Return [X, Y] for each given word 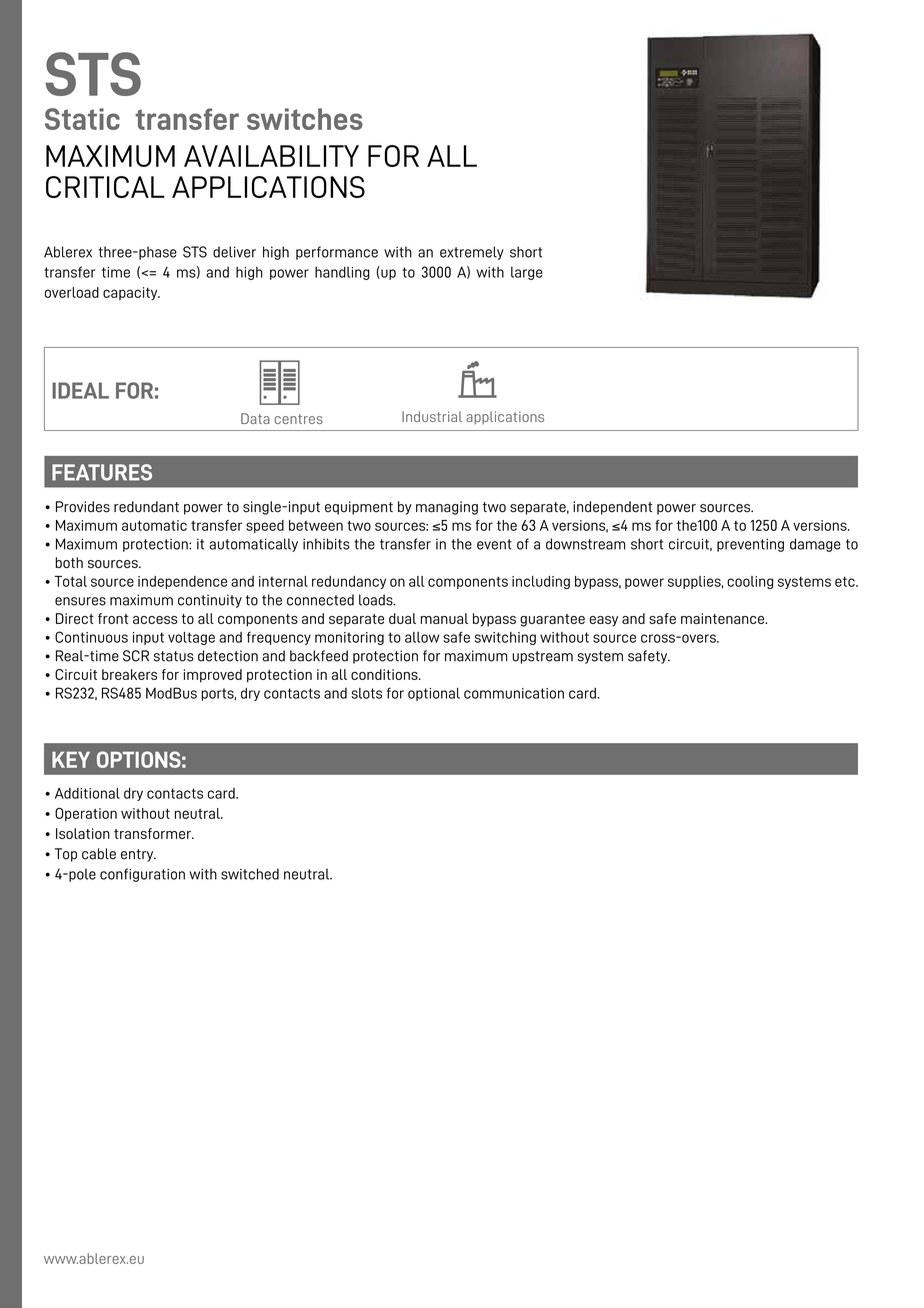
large [527, 273]
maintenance [723, 618]
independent [613, 508]
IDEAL [80, 390]
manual [444, 618]
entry [138, 855]
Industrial [432, 416]
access [155, 620]
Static [82, 119]
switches [305, 119]
